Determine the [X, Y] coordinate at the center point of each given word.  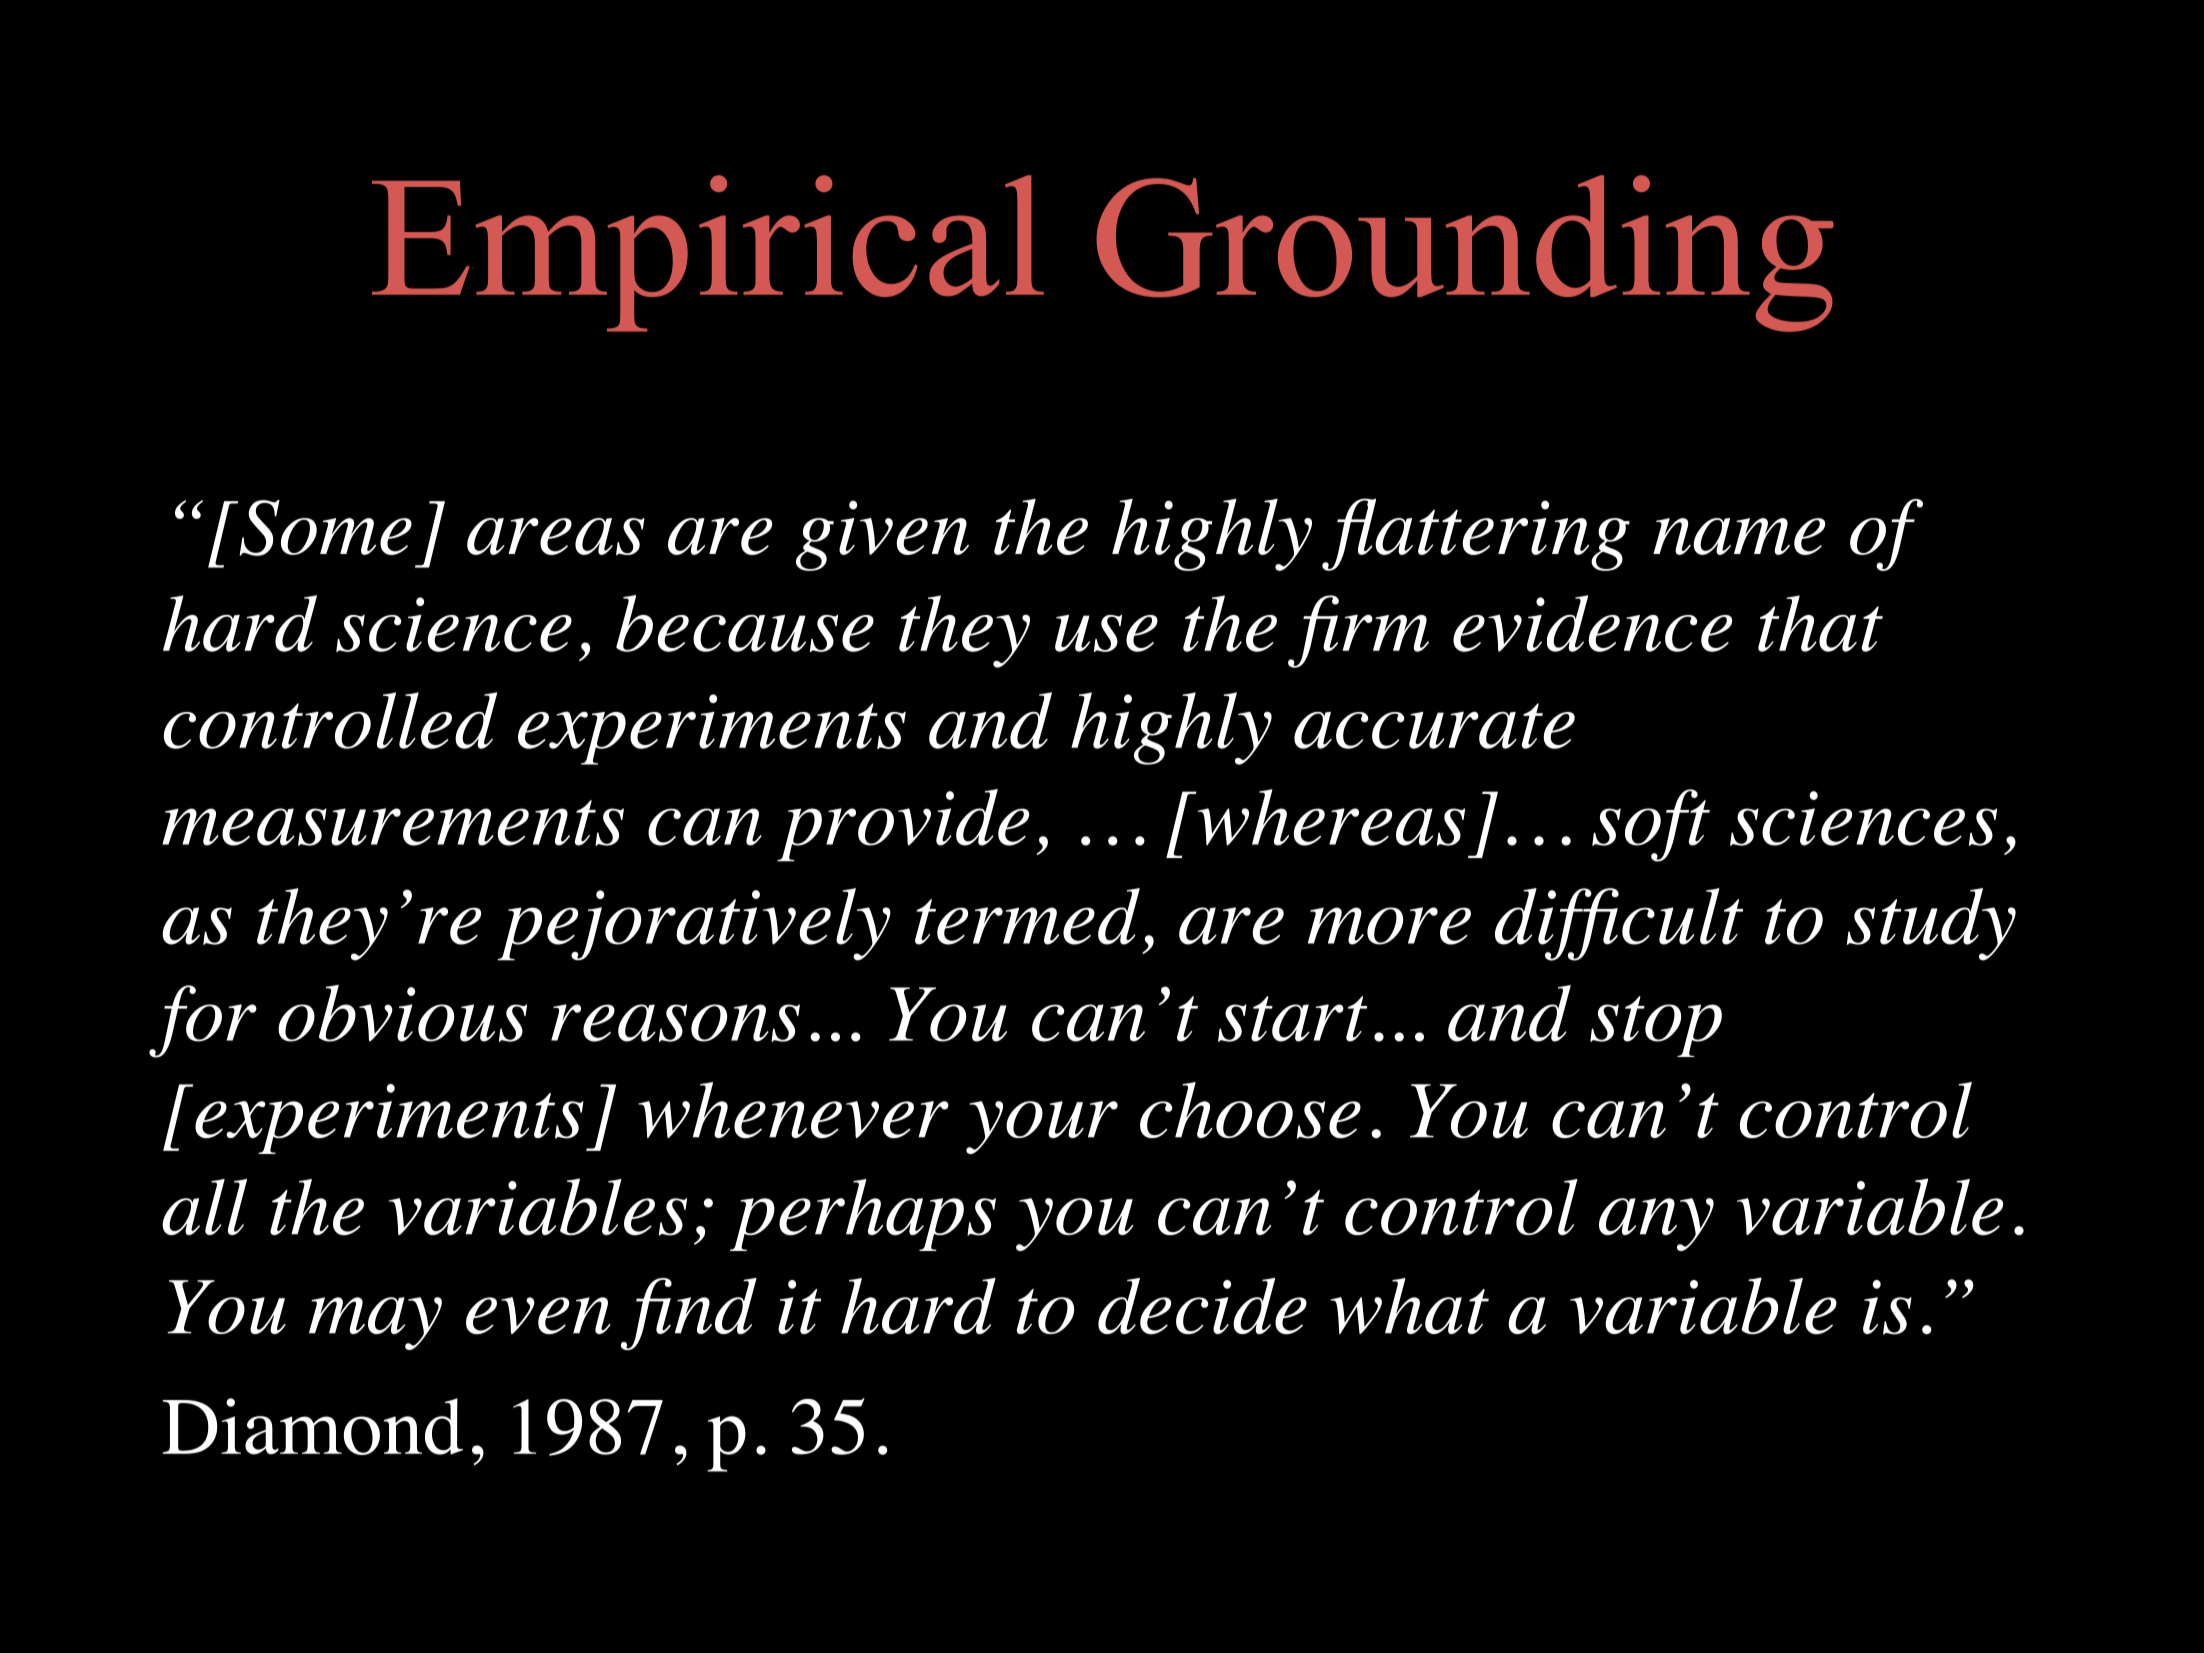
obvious [402, 1013]
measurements [393, 823]
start [1292, 1019]
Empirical [708, 253]
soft [1651, 825]
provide [903, 825]
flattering [1476, 534]
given [882, 535]
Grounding [1465, 253]
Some [324, 528]
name [1739, 536]
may [375, 1323]
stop [1656, 1026]
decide [1202, 1306]
